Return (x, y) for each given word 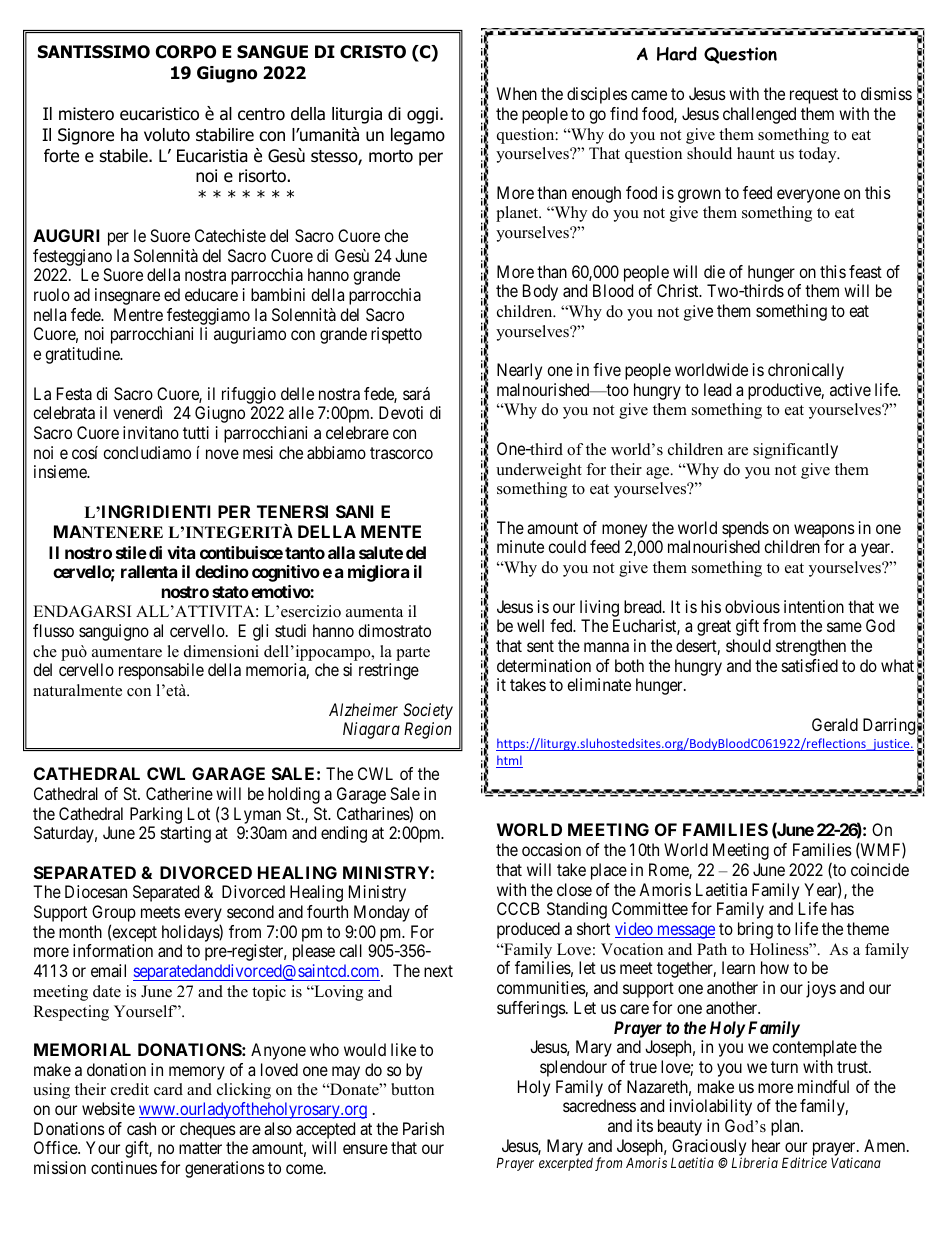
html (509, 761)
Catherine (179, 793)
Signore (86, 136)
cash (141, 1128)
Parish (423, 1128)
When (517, 93)
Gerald (835, 724)
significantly (795, 451)
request (814, 96)
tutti (196, 432)
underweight (539, 471)
